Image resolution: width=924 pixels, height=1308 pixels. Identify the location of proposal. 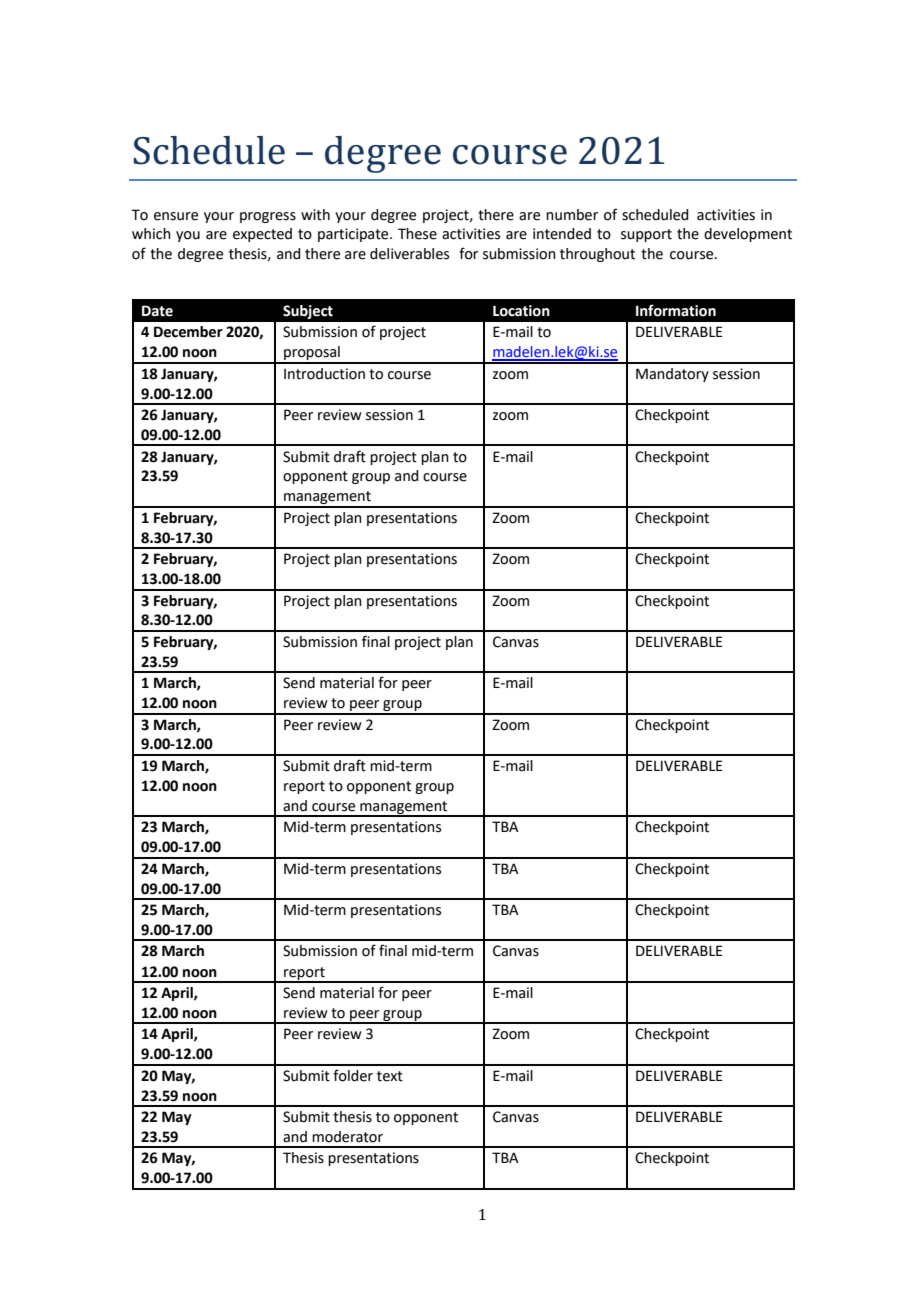
(312, 354).
